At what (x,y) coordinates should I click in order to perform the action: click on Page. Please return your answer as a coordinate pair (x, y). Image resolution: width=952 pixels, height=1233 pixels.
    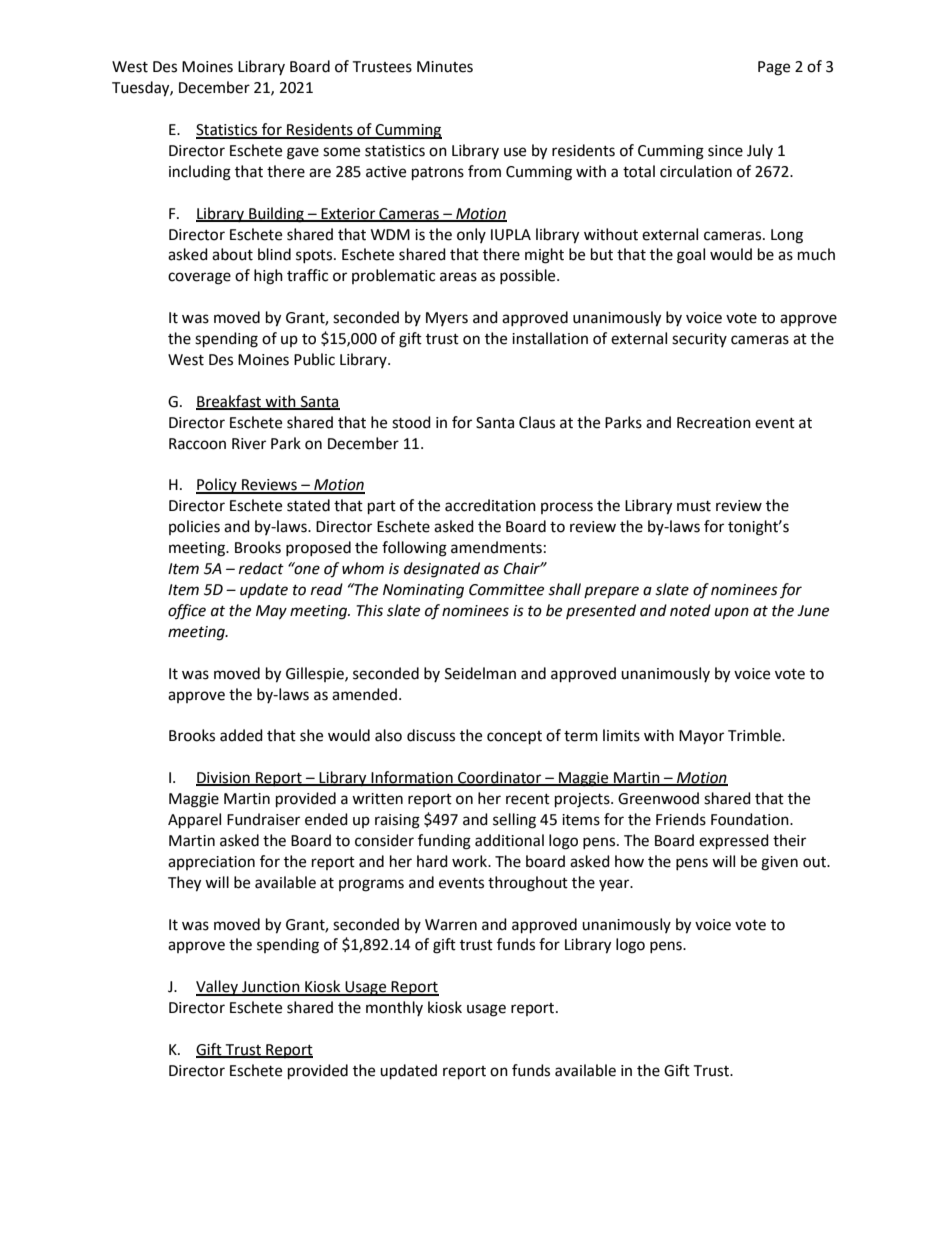
    Looking at the image, I should click on (774, 68).
